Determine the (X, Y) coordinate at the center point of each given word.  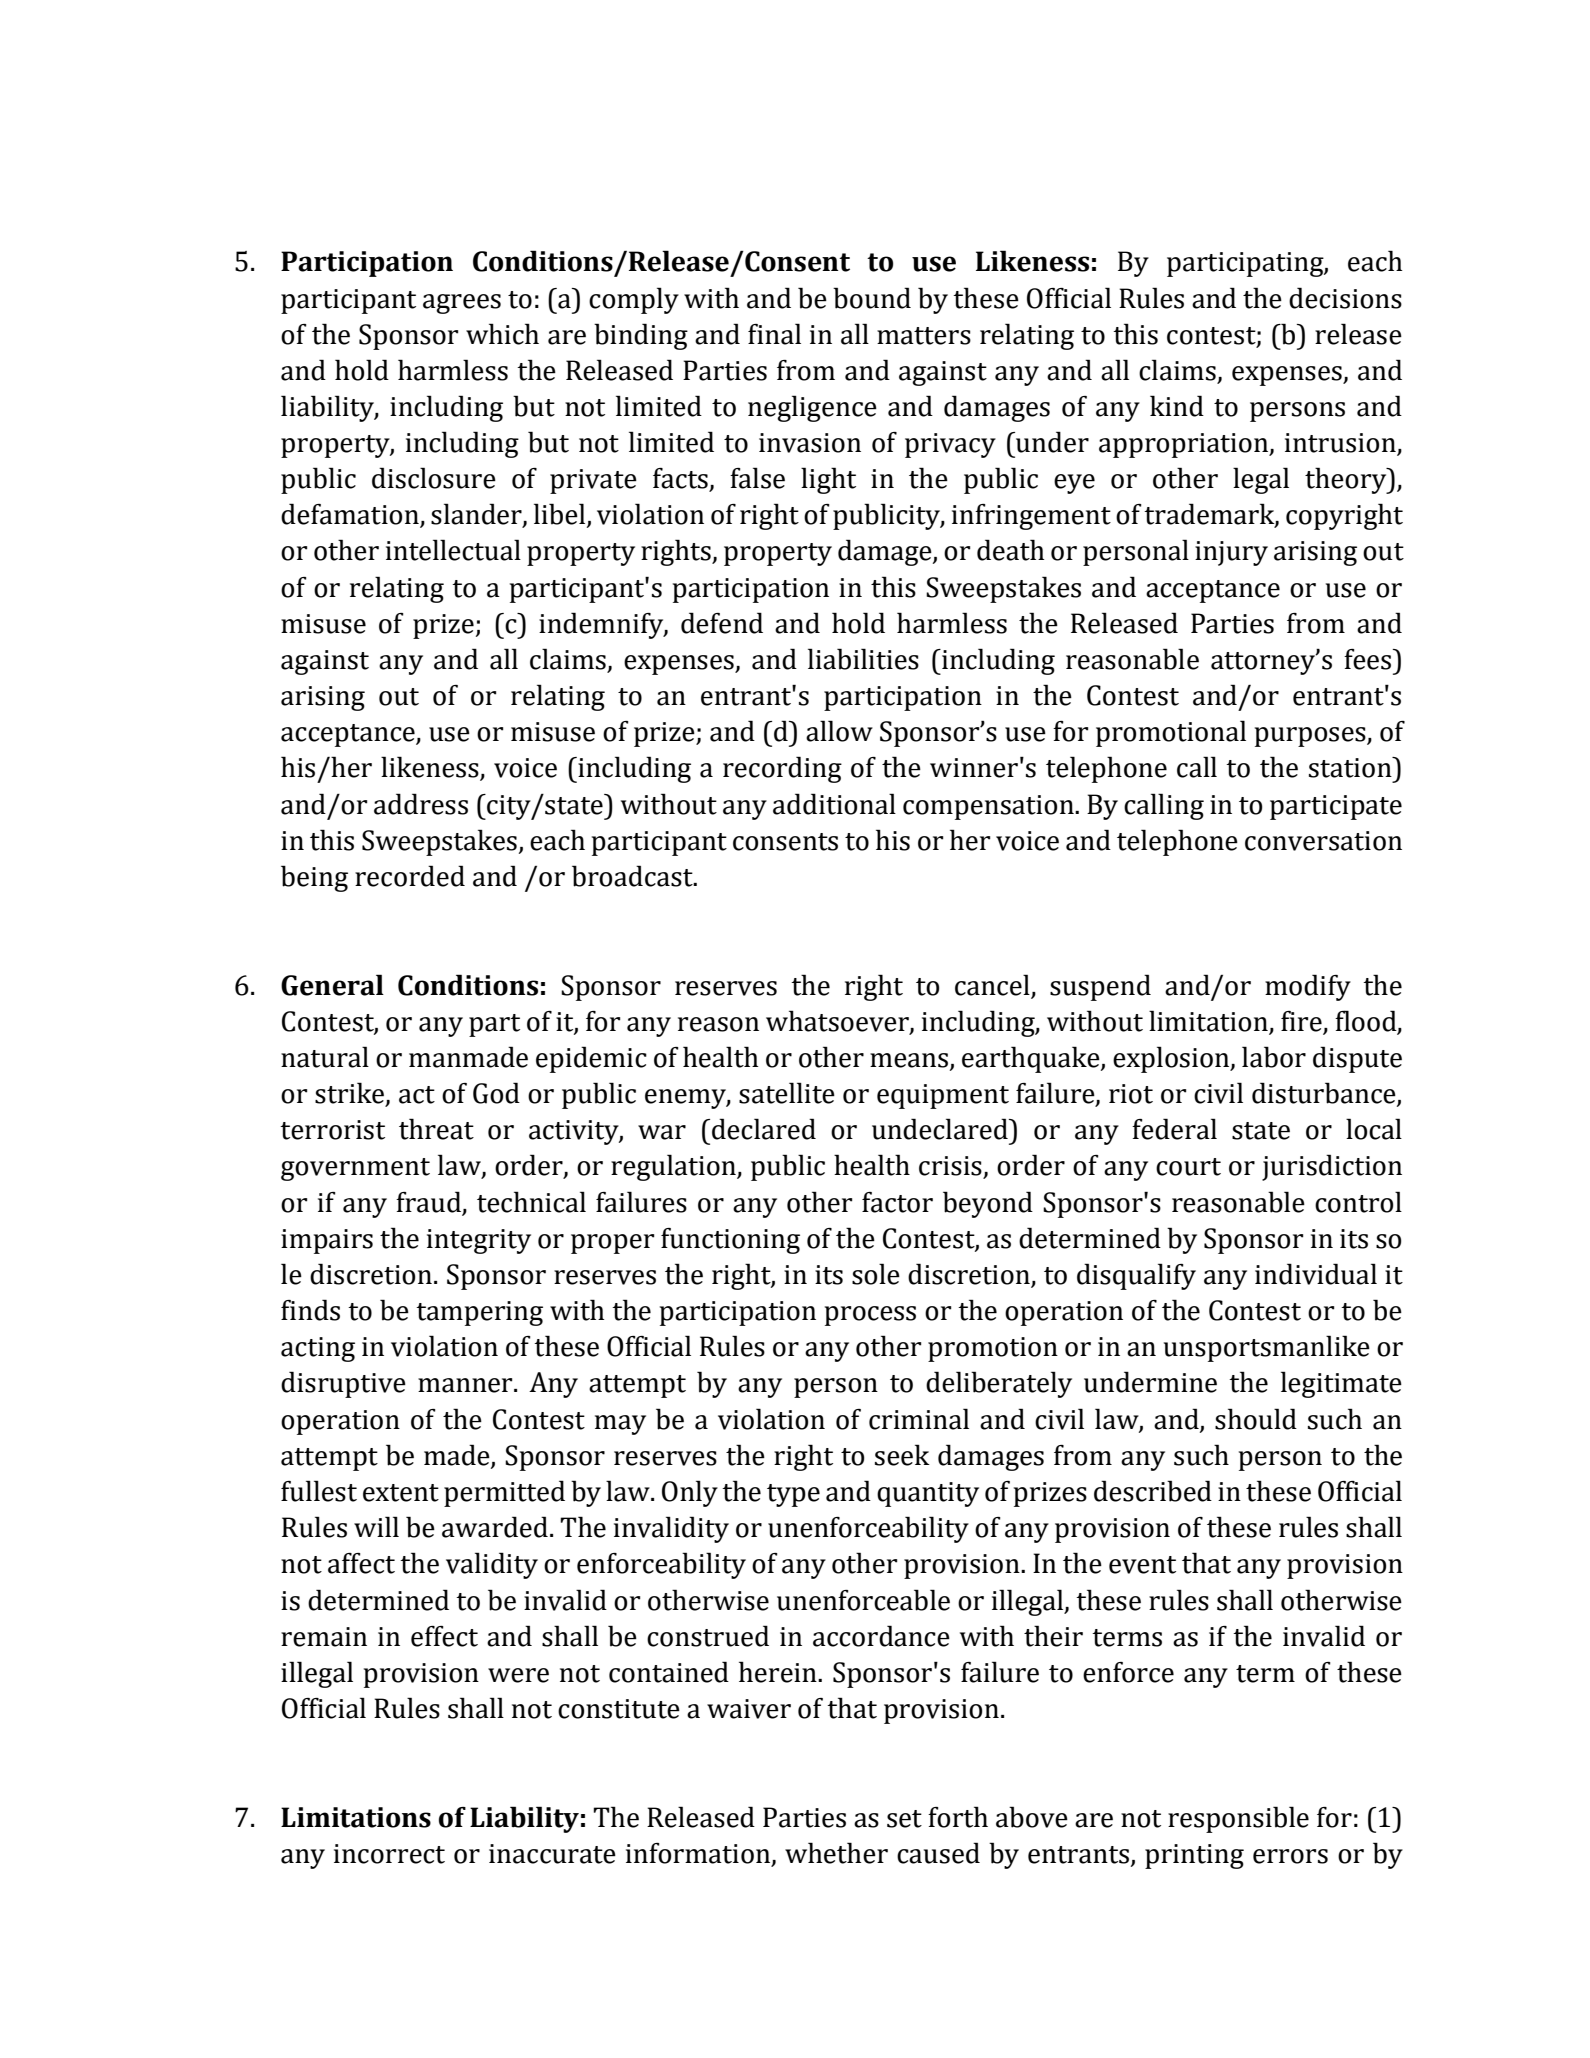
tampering (479, 1313)
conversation (1323, 841)
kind (1177, 406)
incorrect (389, 1854)
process (870, 1316)
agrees (462, 304)
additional (834, 804)
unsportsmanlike (1267, 1348)
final (774, 334)
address (421, 804)
